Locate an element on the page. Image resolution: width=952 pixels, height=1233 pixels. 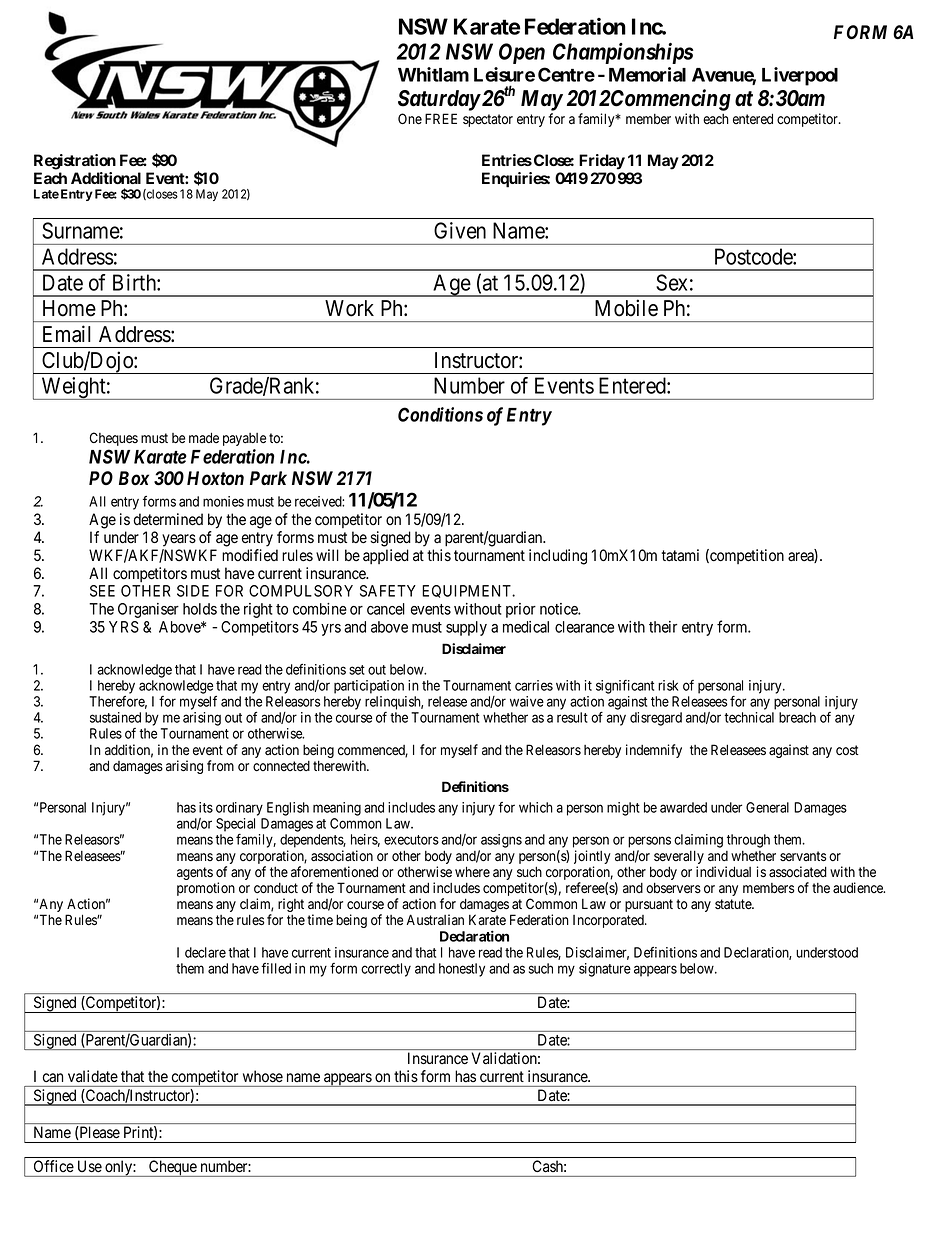
years is located at coordinates (179, 540).
